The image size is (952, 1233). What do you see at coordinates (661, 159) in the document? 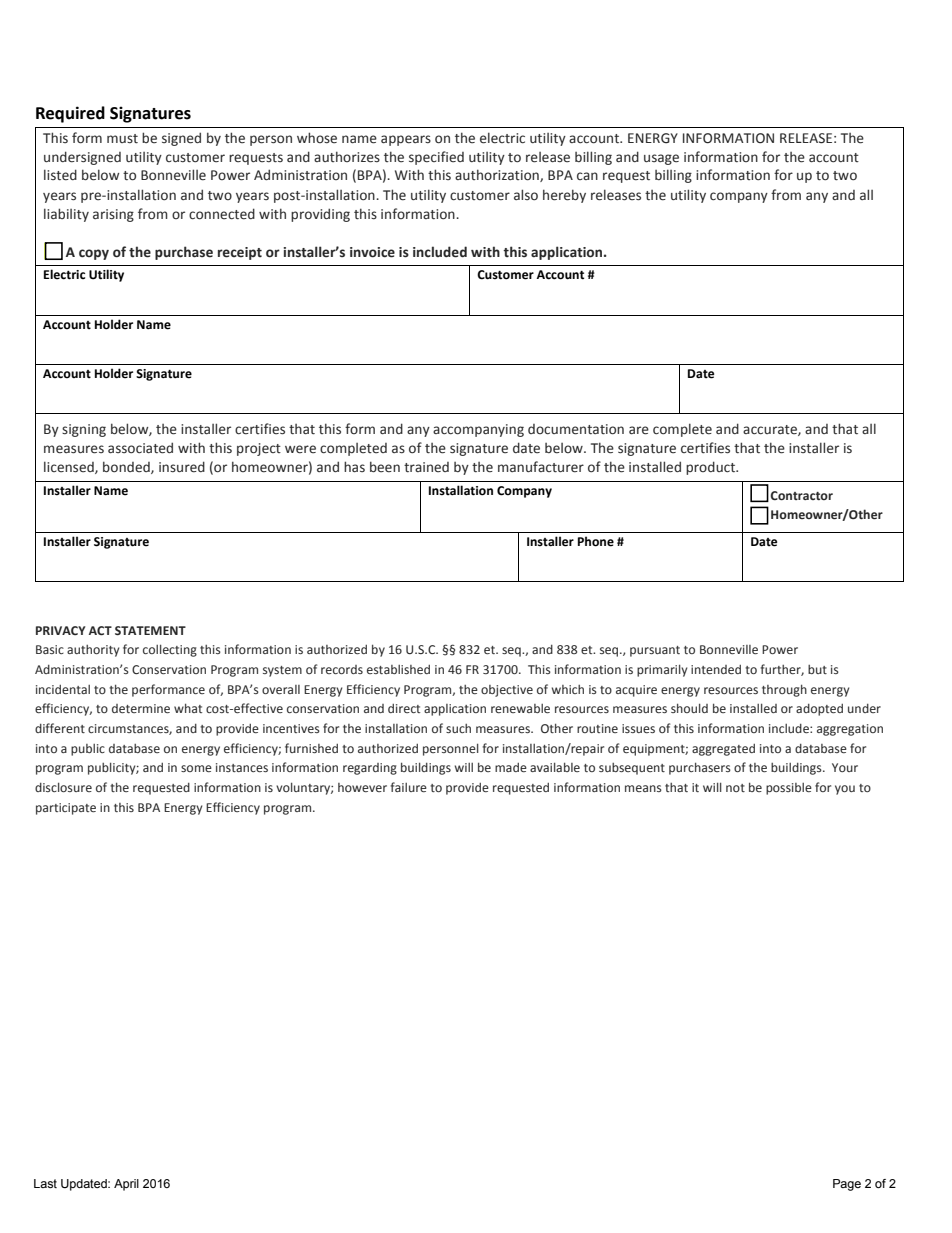
I see `usage` at bounding box center [661, 159].
